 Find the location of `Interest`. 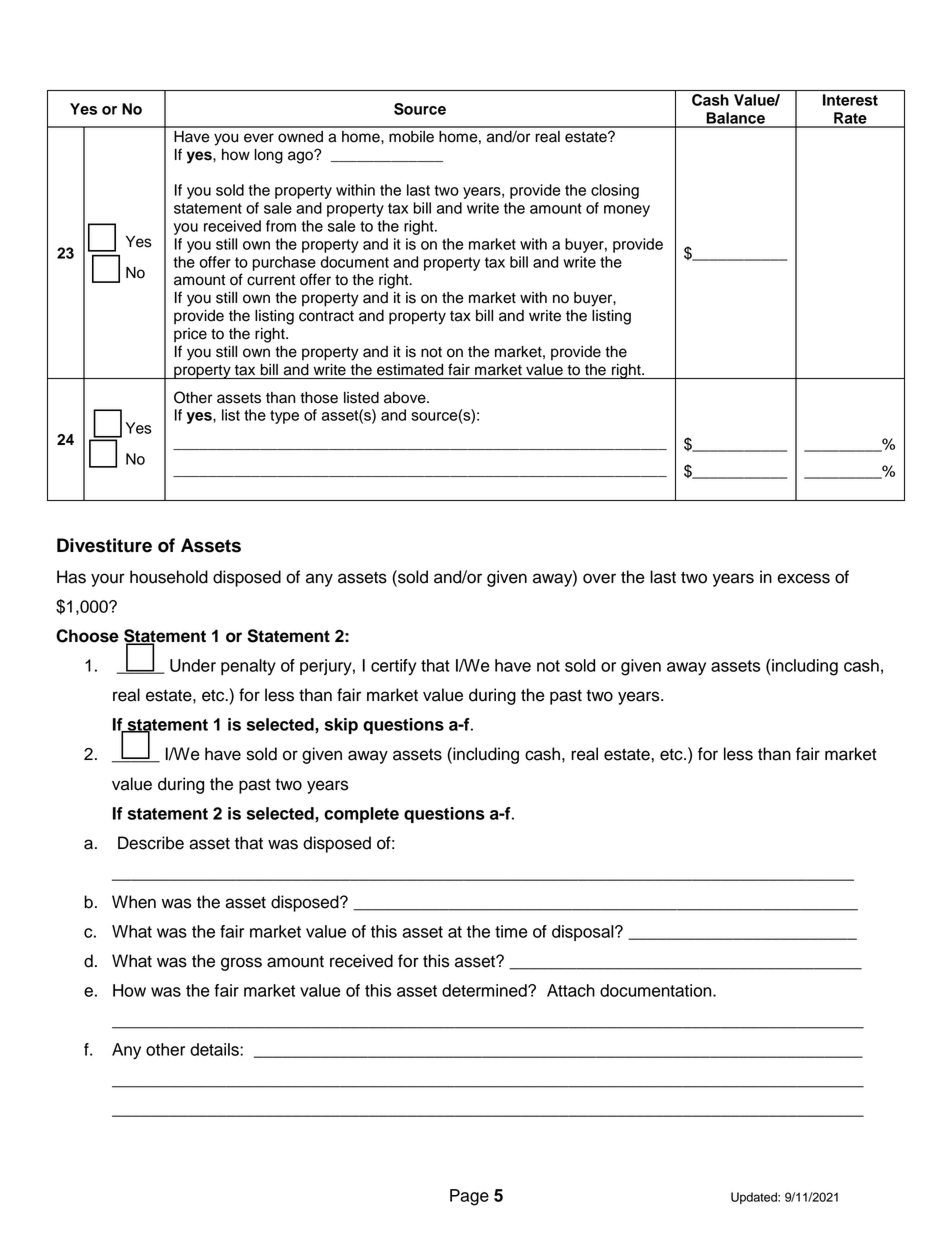

Interest is located at coordinates (850, 100).
